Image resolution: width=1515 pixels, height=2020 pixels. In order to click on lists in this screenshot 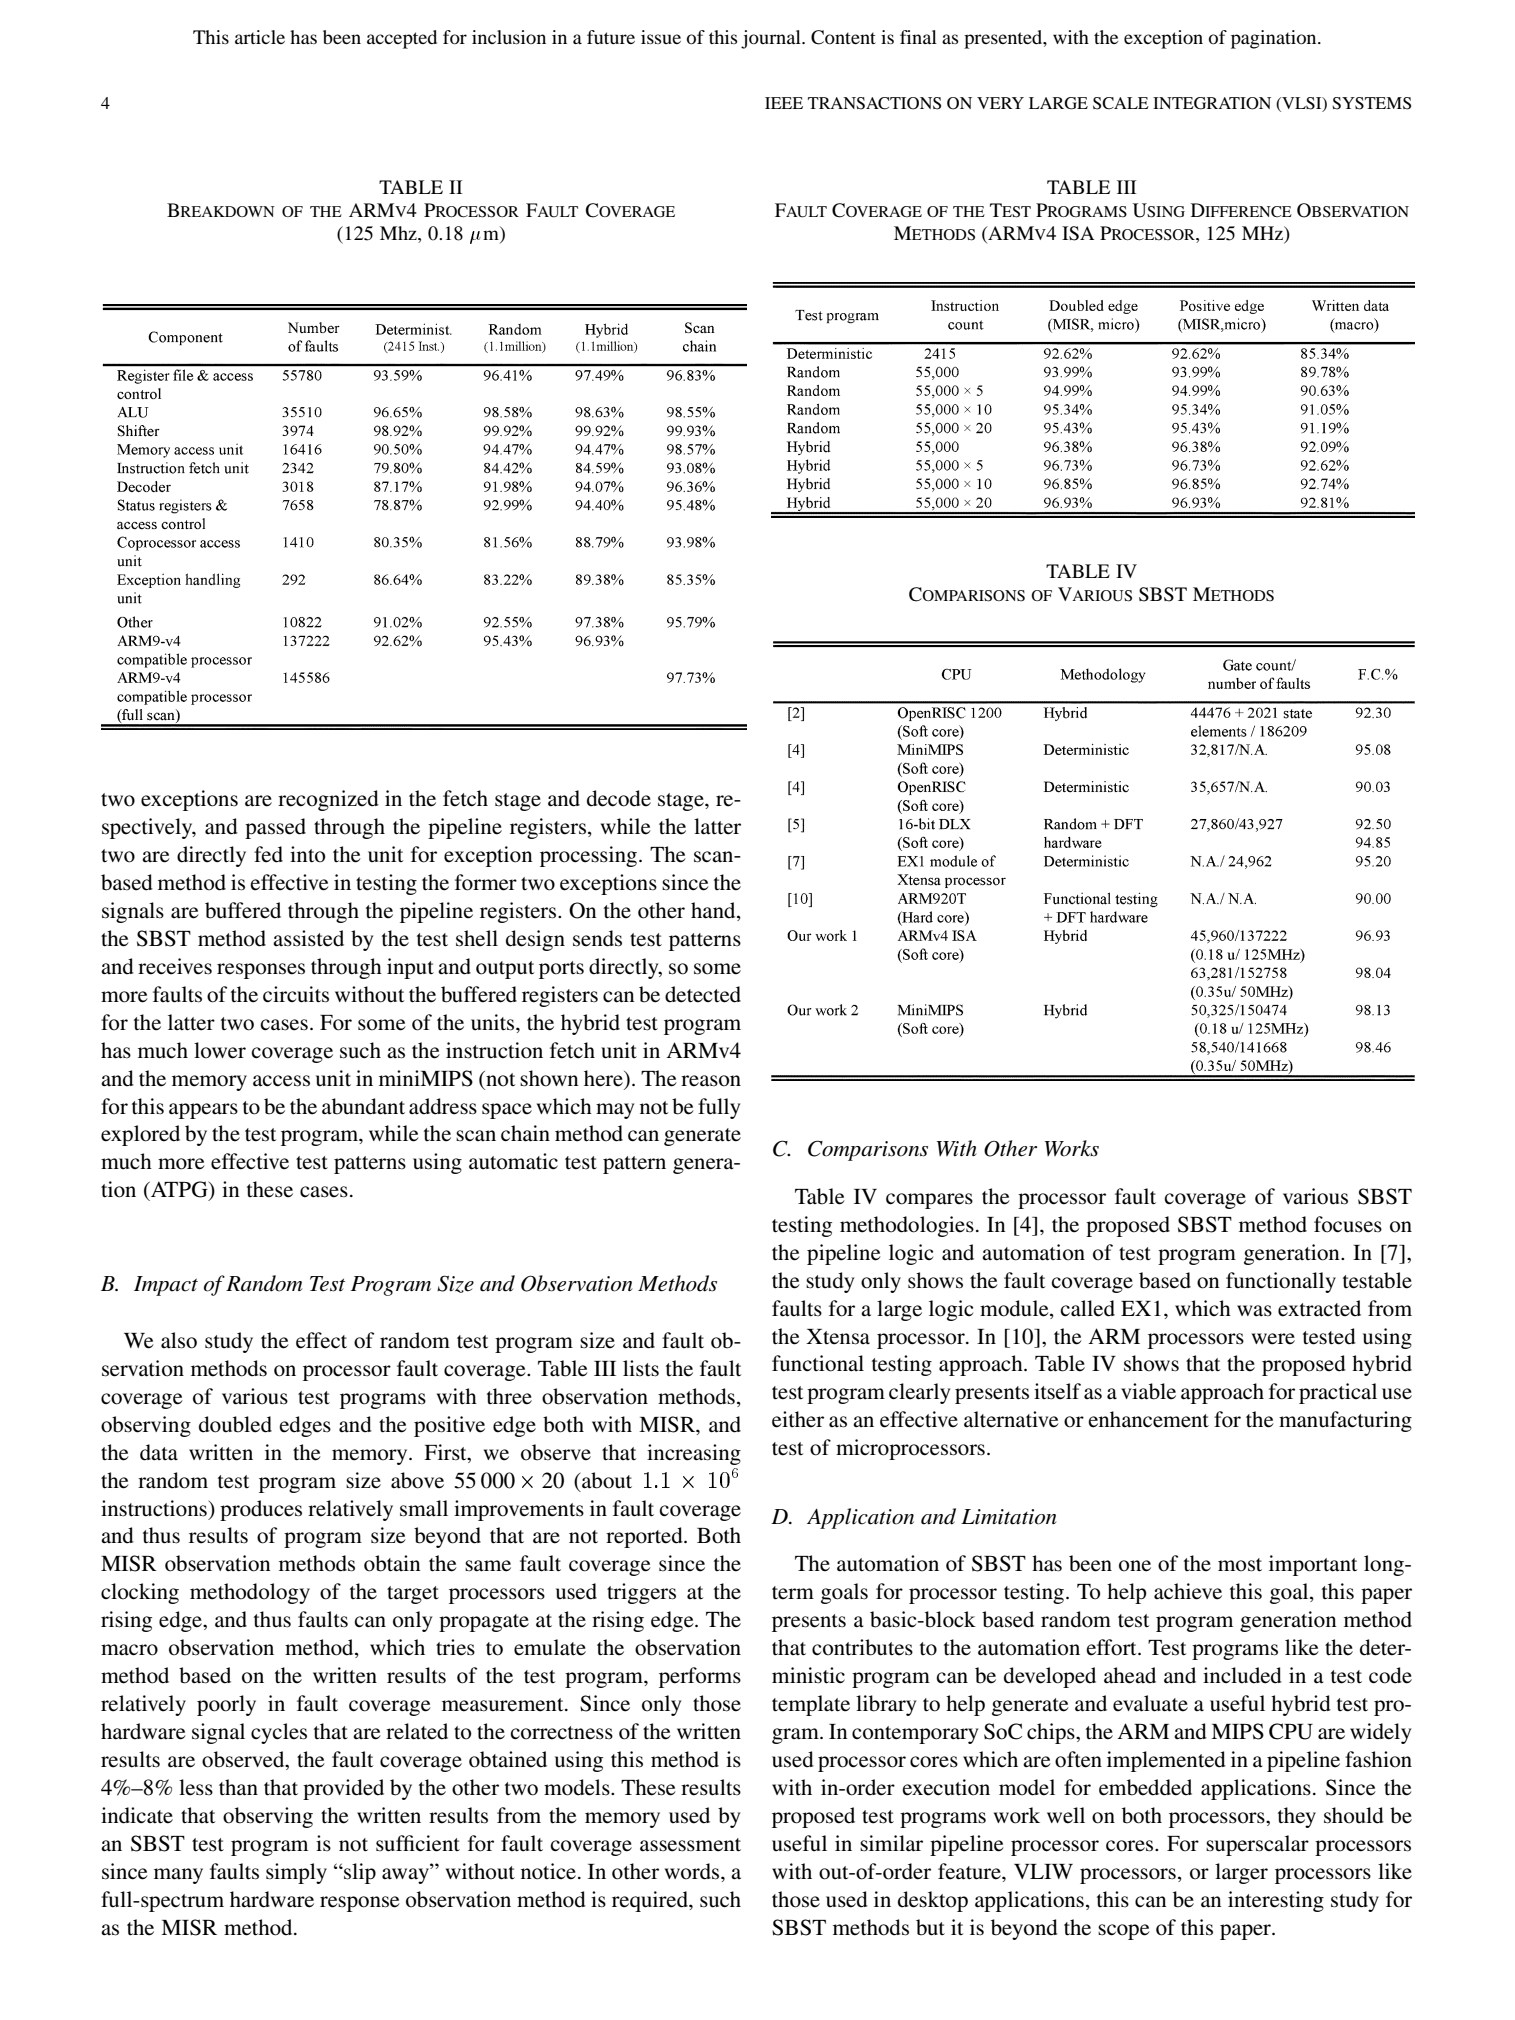, I will do `click(641, 1368)`.
